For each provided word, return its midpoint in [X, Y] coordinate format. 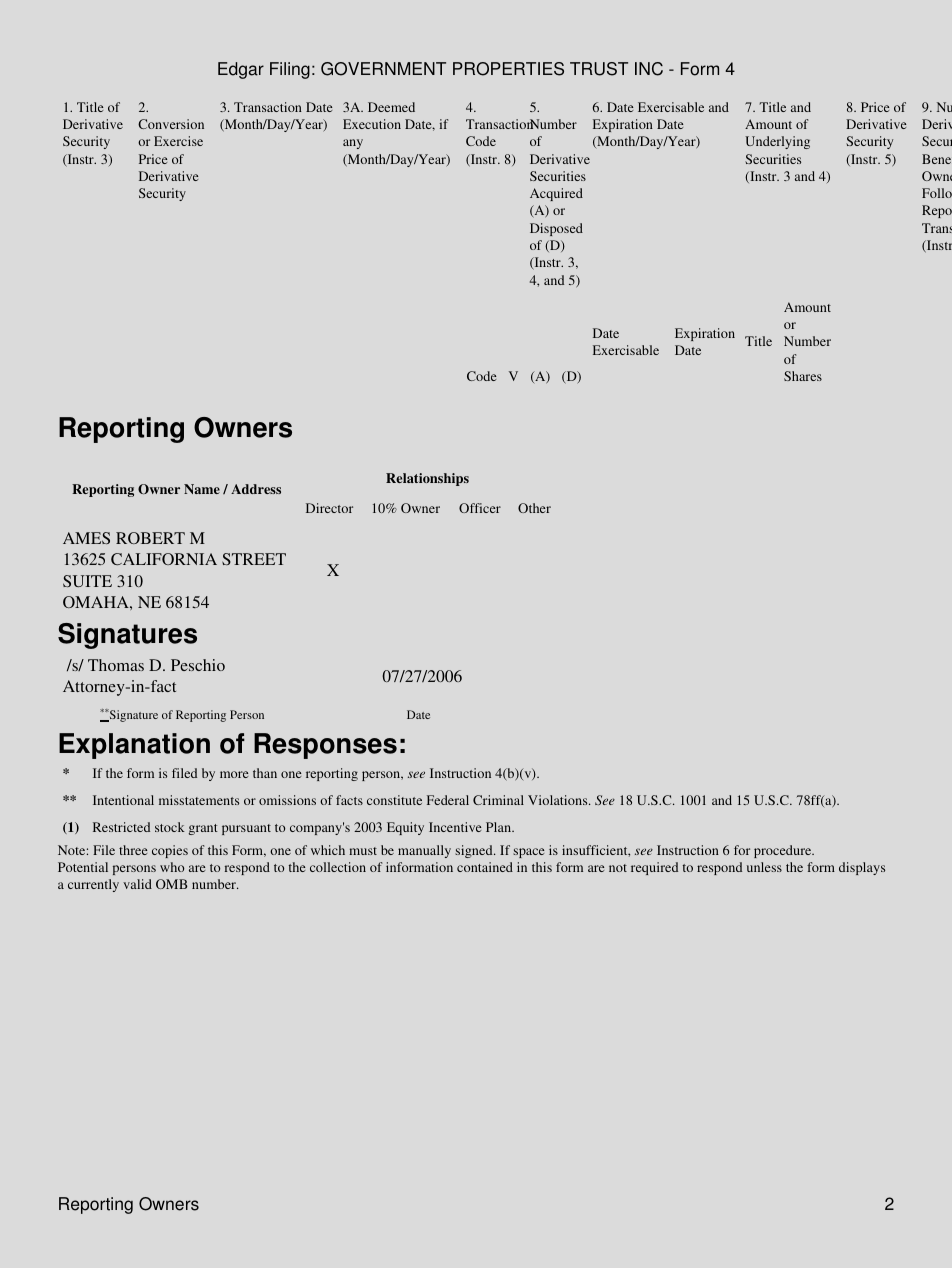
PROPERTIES [508, 69]
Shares [803, 376]
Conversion [171, 124]
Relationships [427, 479]
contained [485, 867]
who [172, 867]
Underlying [777, 142]
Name [202, 489]
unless [764, 867]
